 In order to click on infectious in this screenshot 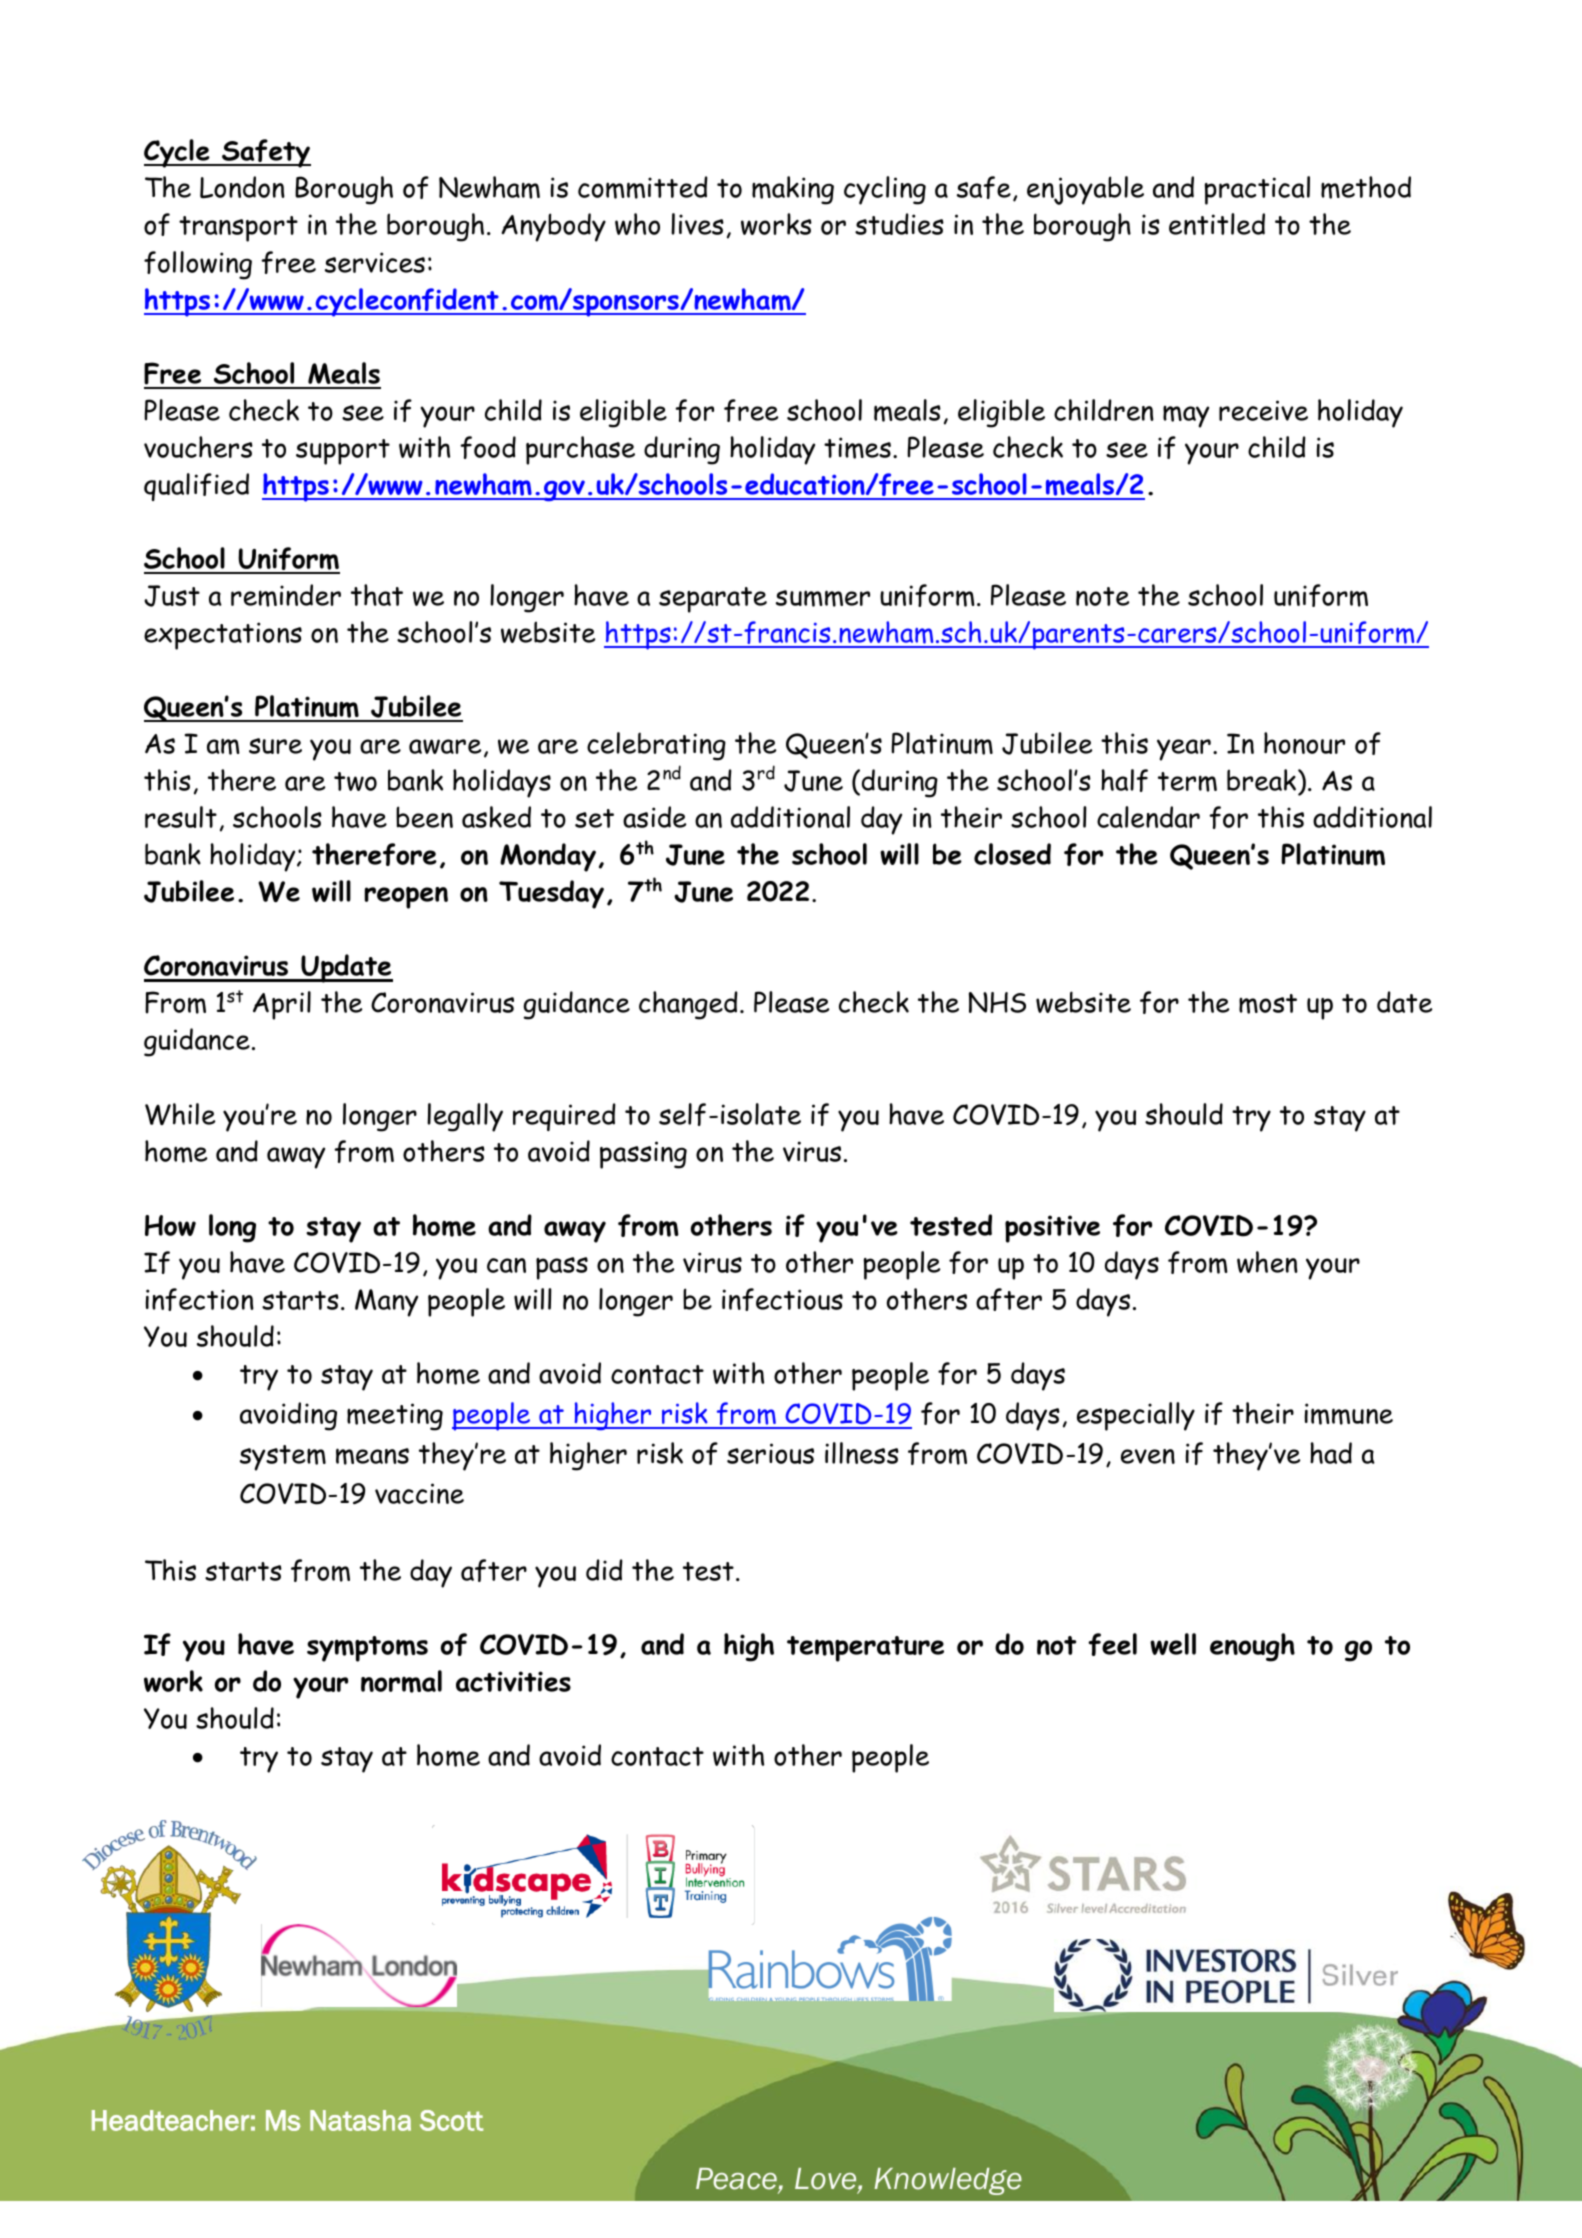, I will do `click(782, 1299)`.
